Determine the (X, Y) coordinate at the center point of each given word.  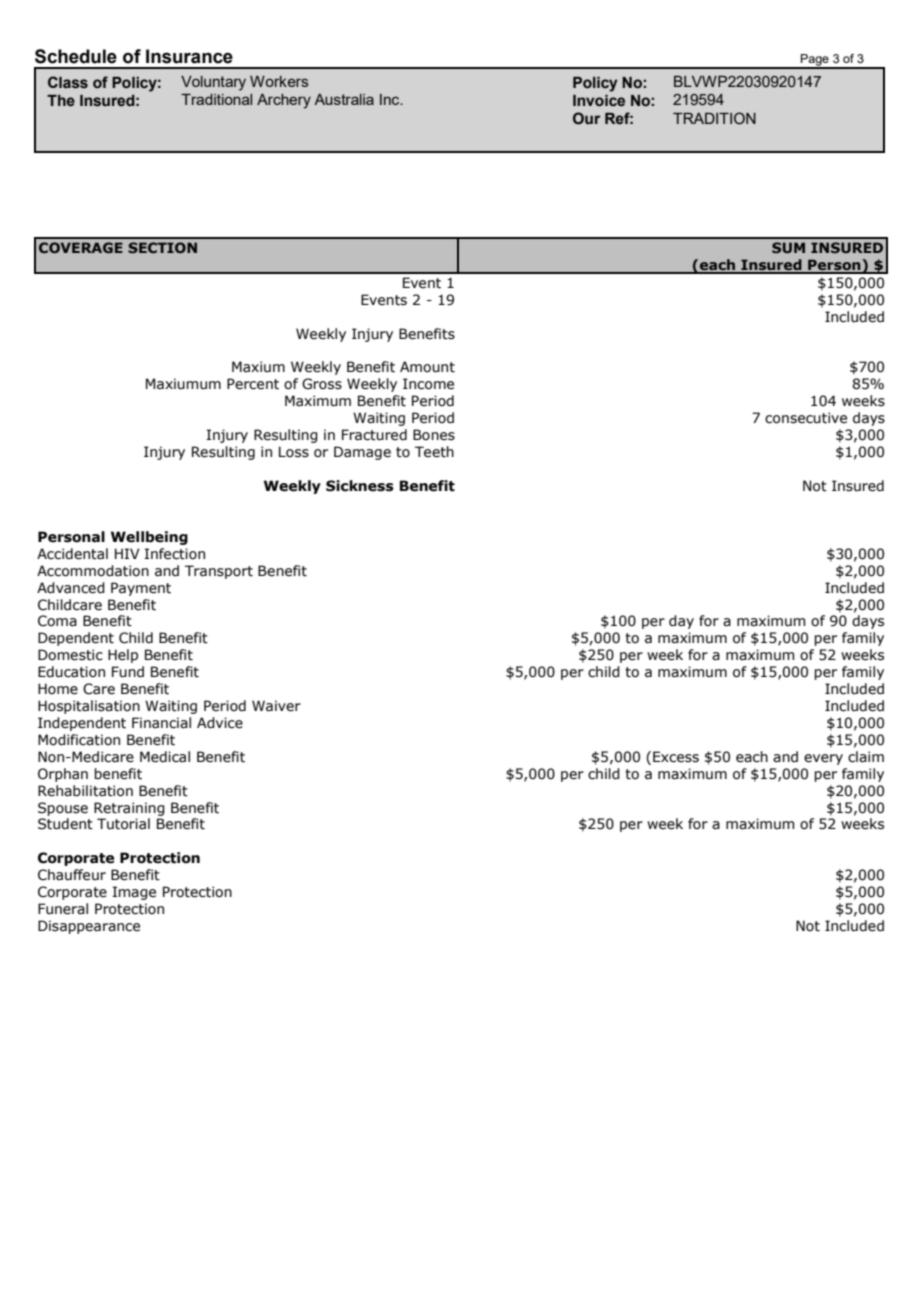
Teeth (434, 452)
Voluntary (213, 83)
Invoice (599, 101)
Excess (676, 757)
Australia (344, 99)
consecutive (806, 418)
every (823, 759)
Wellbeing (149, 538)
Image (134, 893)
